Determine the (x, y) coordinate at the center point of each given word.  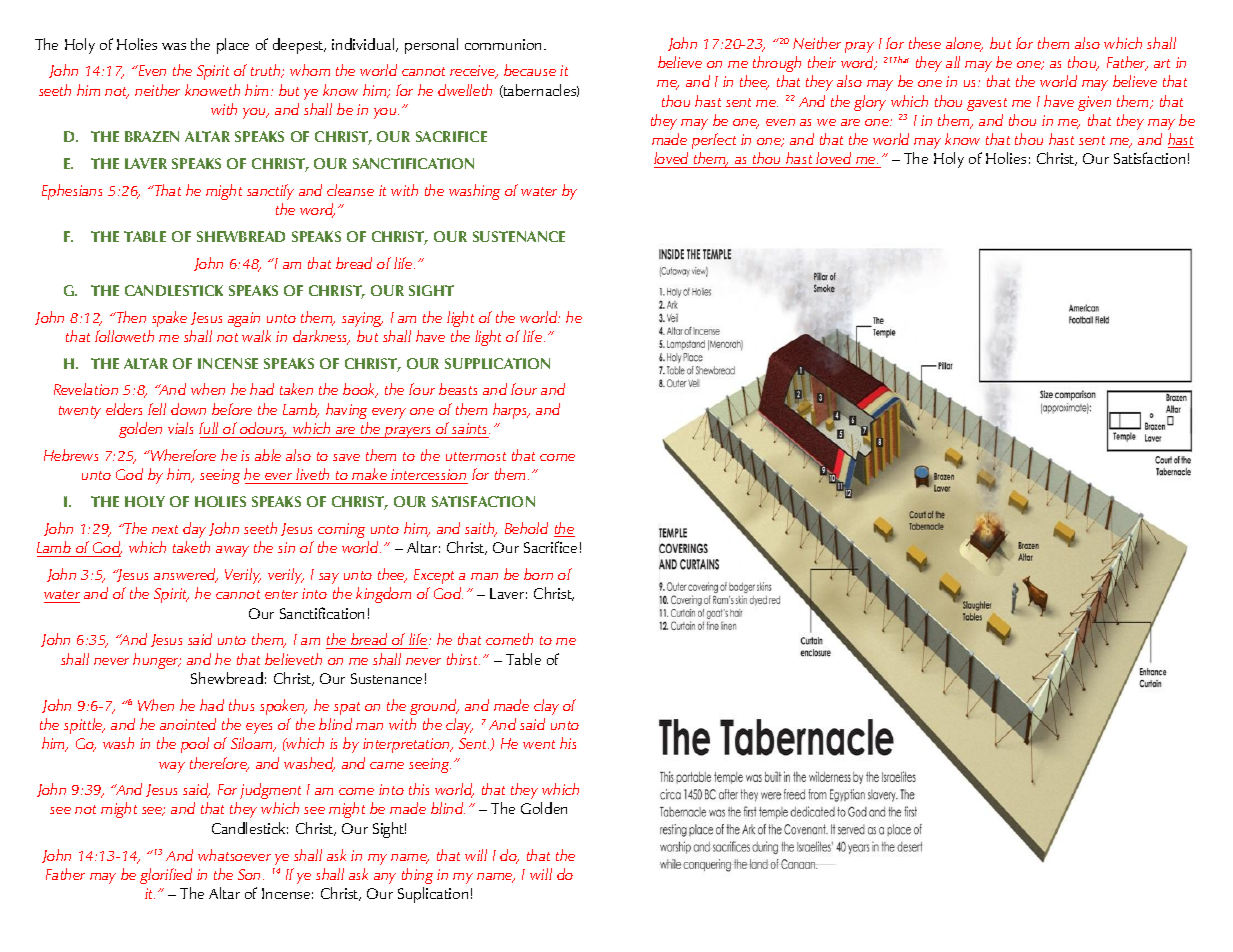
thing (417, 876)
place (233, 46)
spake (169, 319)
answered (186, 575)
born (538, 574)
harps (511, 411)
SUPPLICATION (497, 363)
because (530, 70)
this (419, 789)
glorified (166, 876)
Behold (526, 528)
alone (964, 44)
